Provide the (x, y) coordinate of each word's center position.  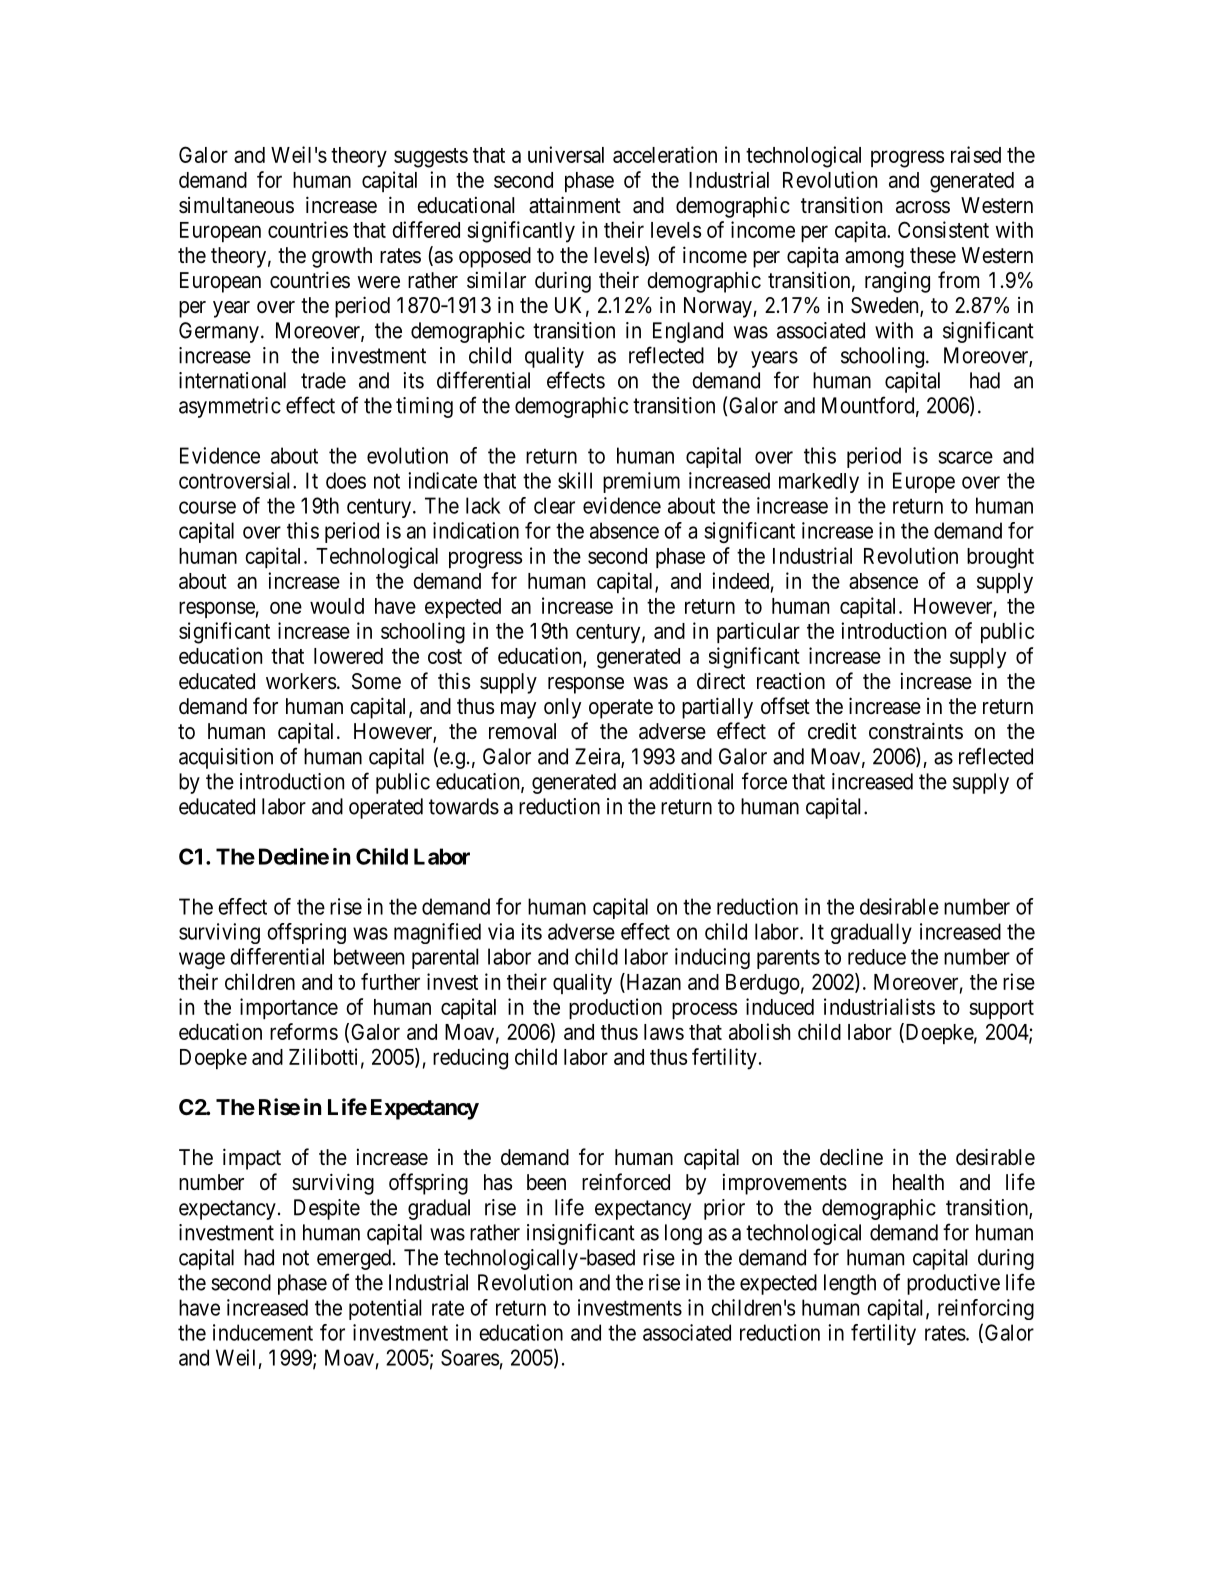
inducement (263, 1332)
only (562, 708)
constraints (916, 731)
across (923, 207)
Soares (470, 1357)
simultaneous (236, 205)
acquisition (226, 758)
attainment (575, 205)
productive (953, 1284)
